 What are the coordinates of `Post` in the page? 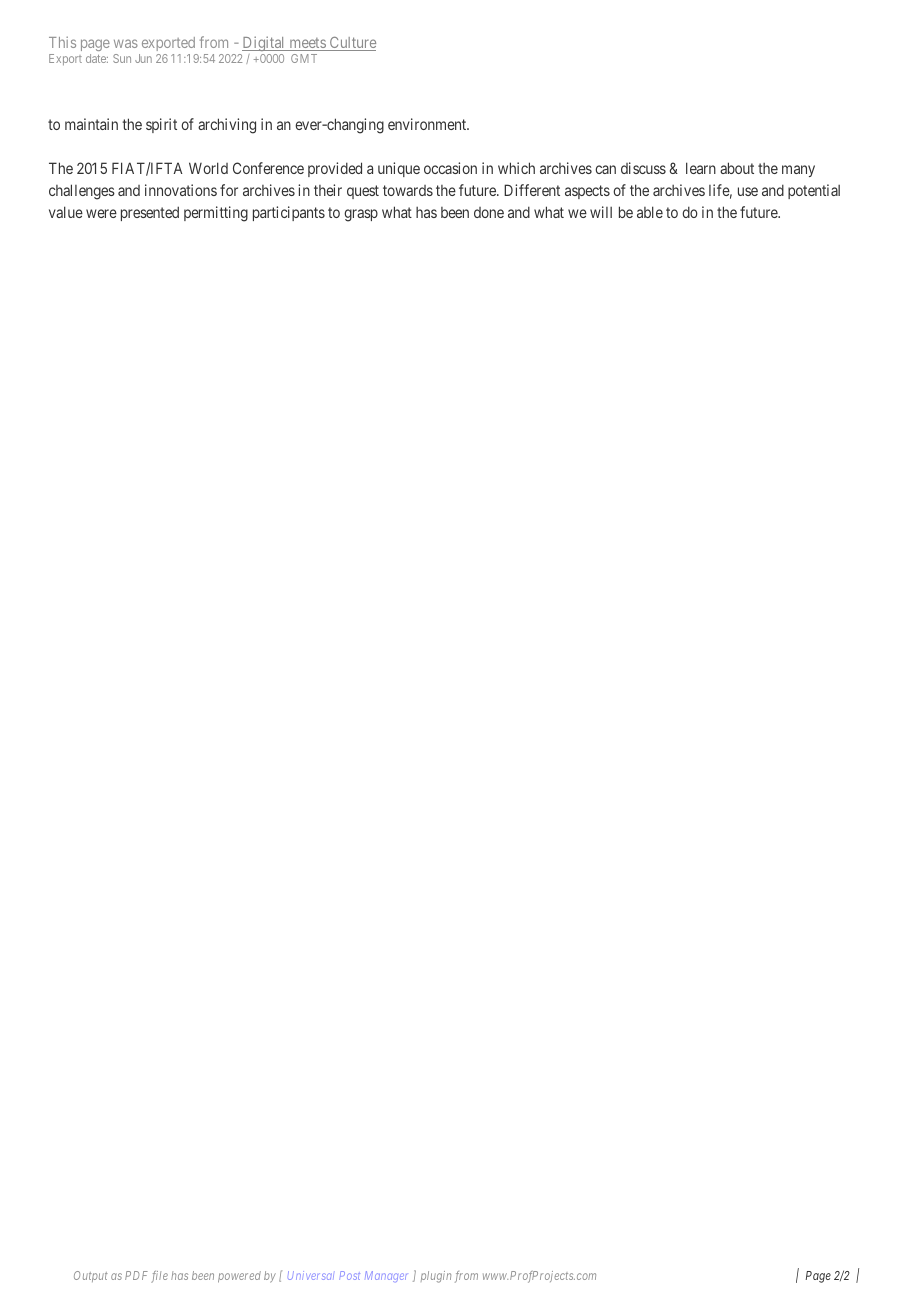 It's located at (349, 1275).
